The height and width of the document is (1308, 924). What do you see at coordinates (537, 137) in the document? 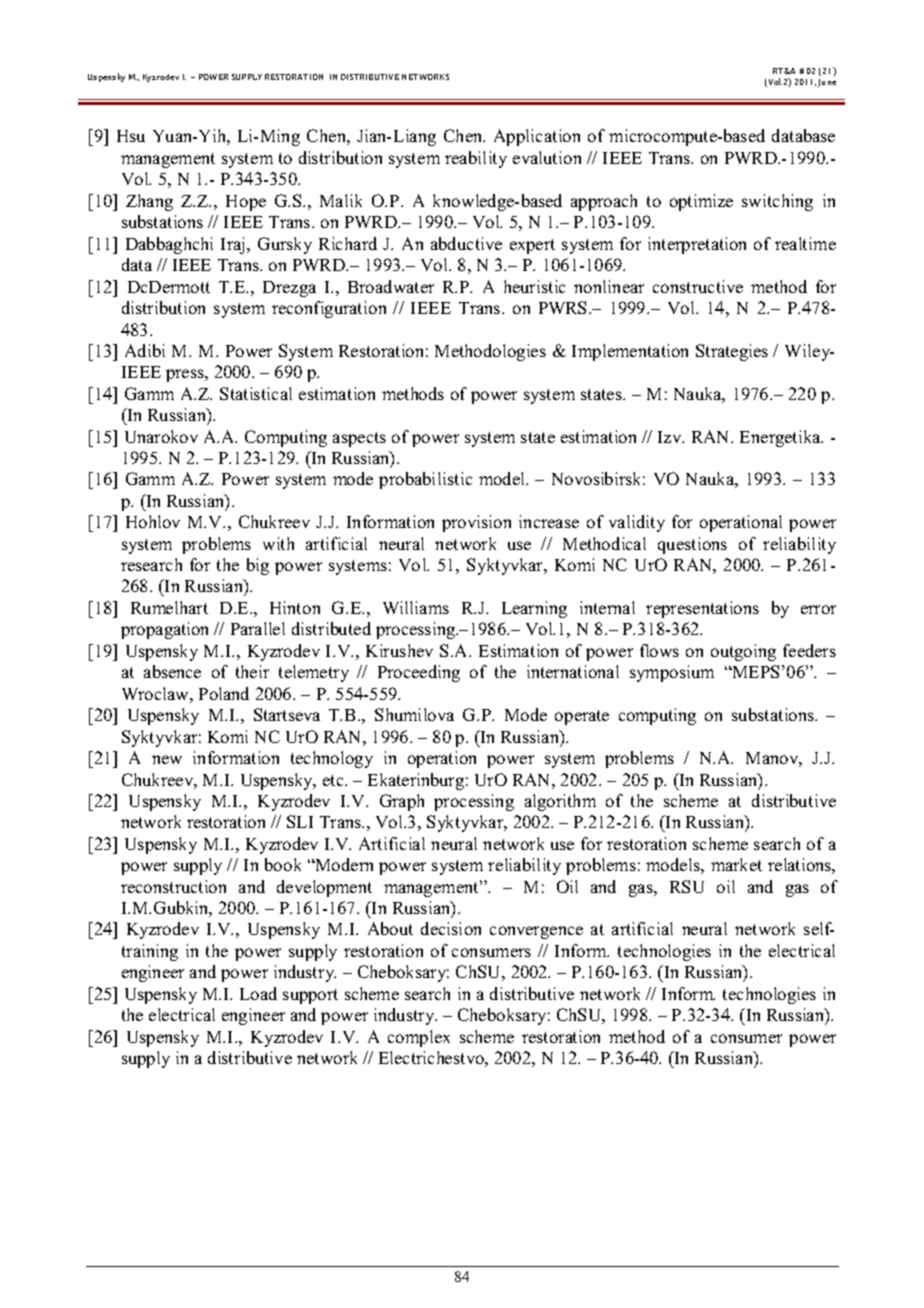
I see `Application` at bounding box center [537, 137].
